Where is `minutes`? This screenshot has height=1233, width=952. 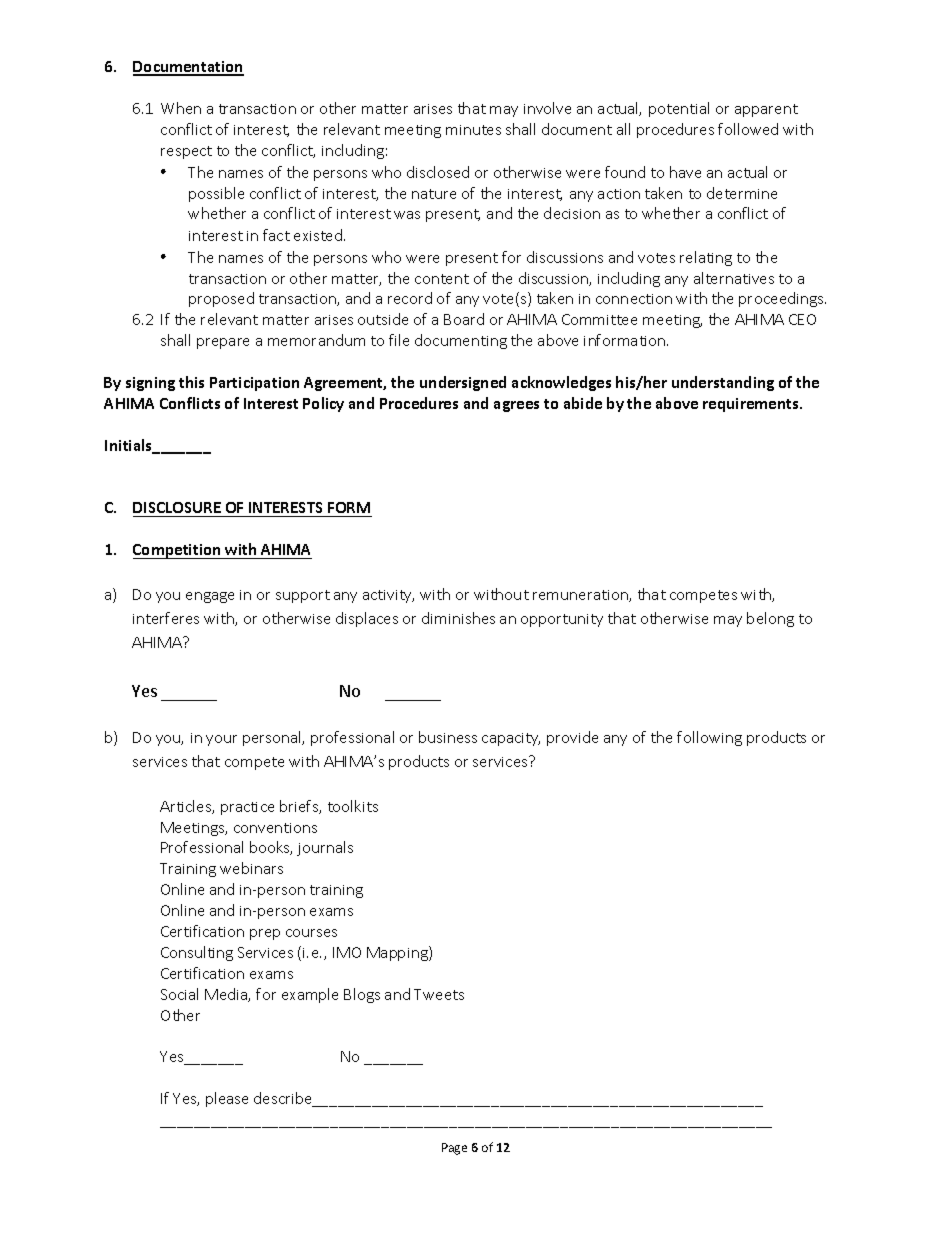 minutes is located at coordinates (473, 130).
